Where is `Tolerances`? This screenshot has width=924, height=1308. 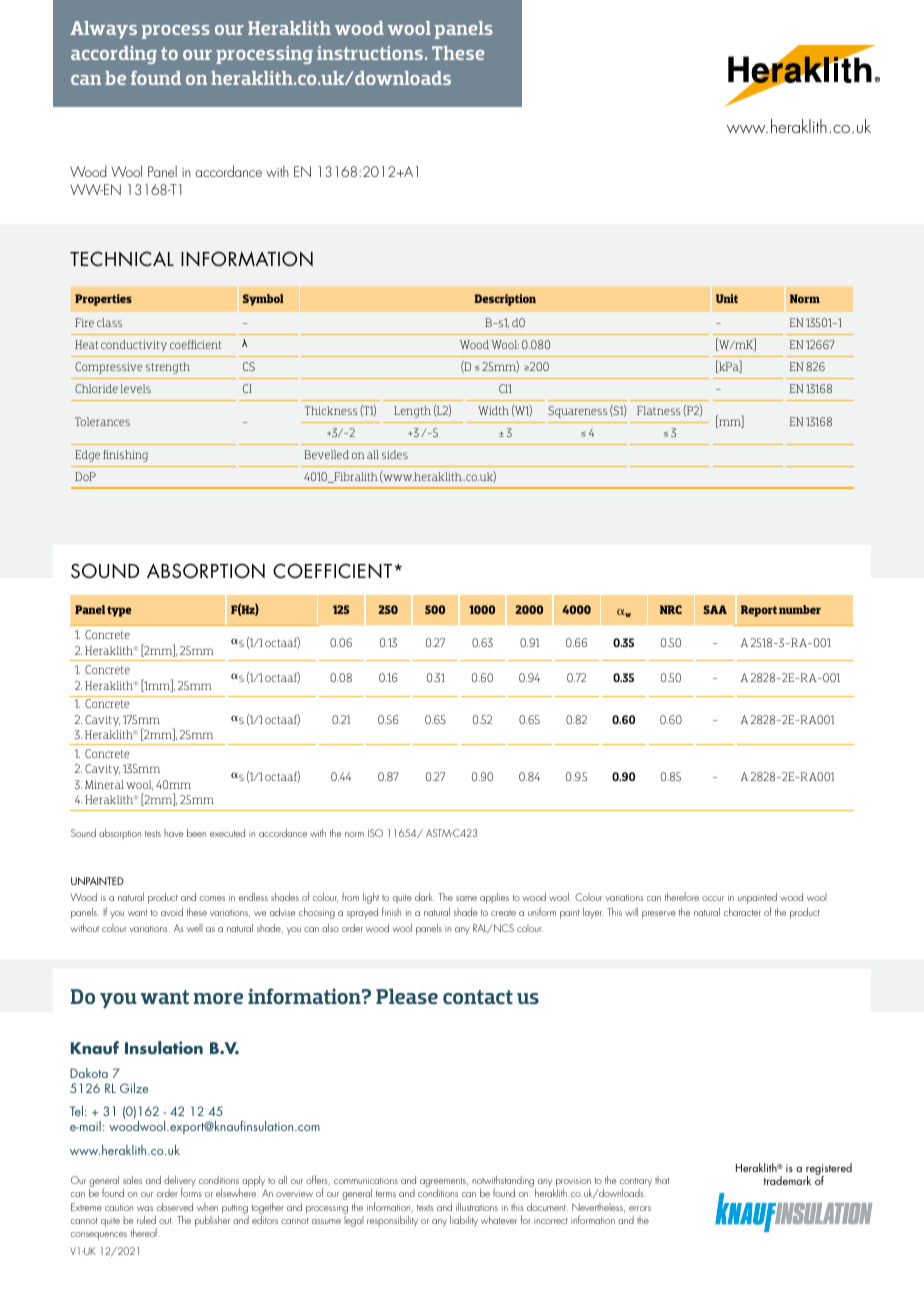
Tolerances is located at coordinates (102, 421).
